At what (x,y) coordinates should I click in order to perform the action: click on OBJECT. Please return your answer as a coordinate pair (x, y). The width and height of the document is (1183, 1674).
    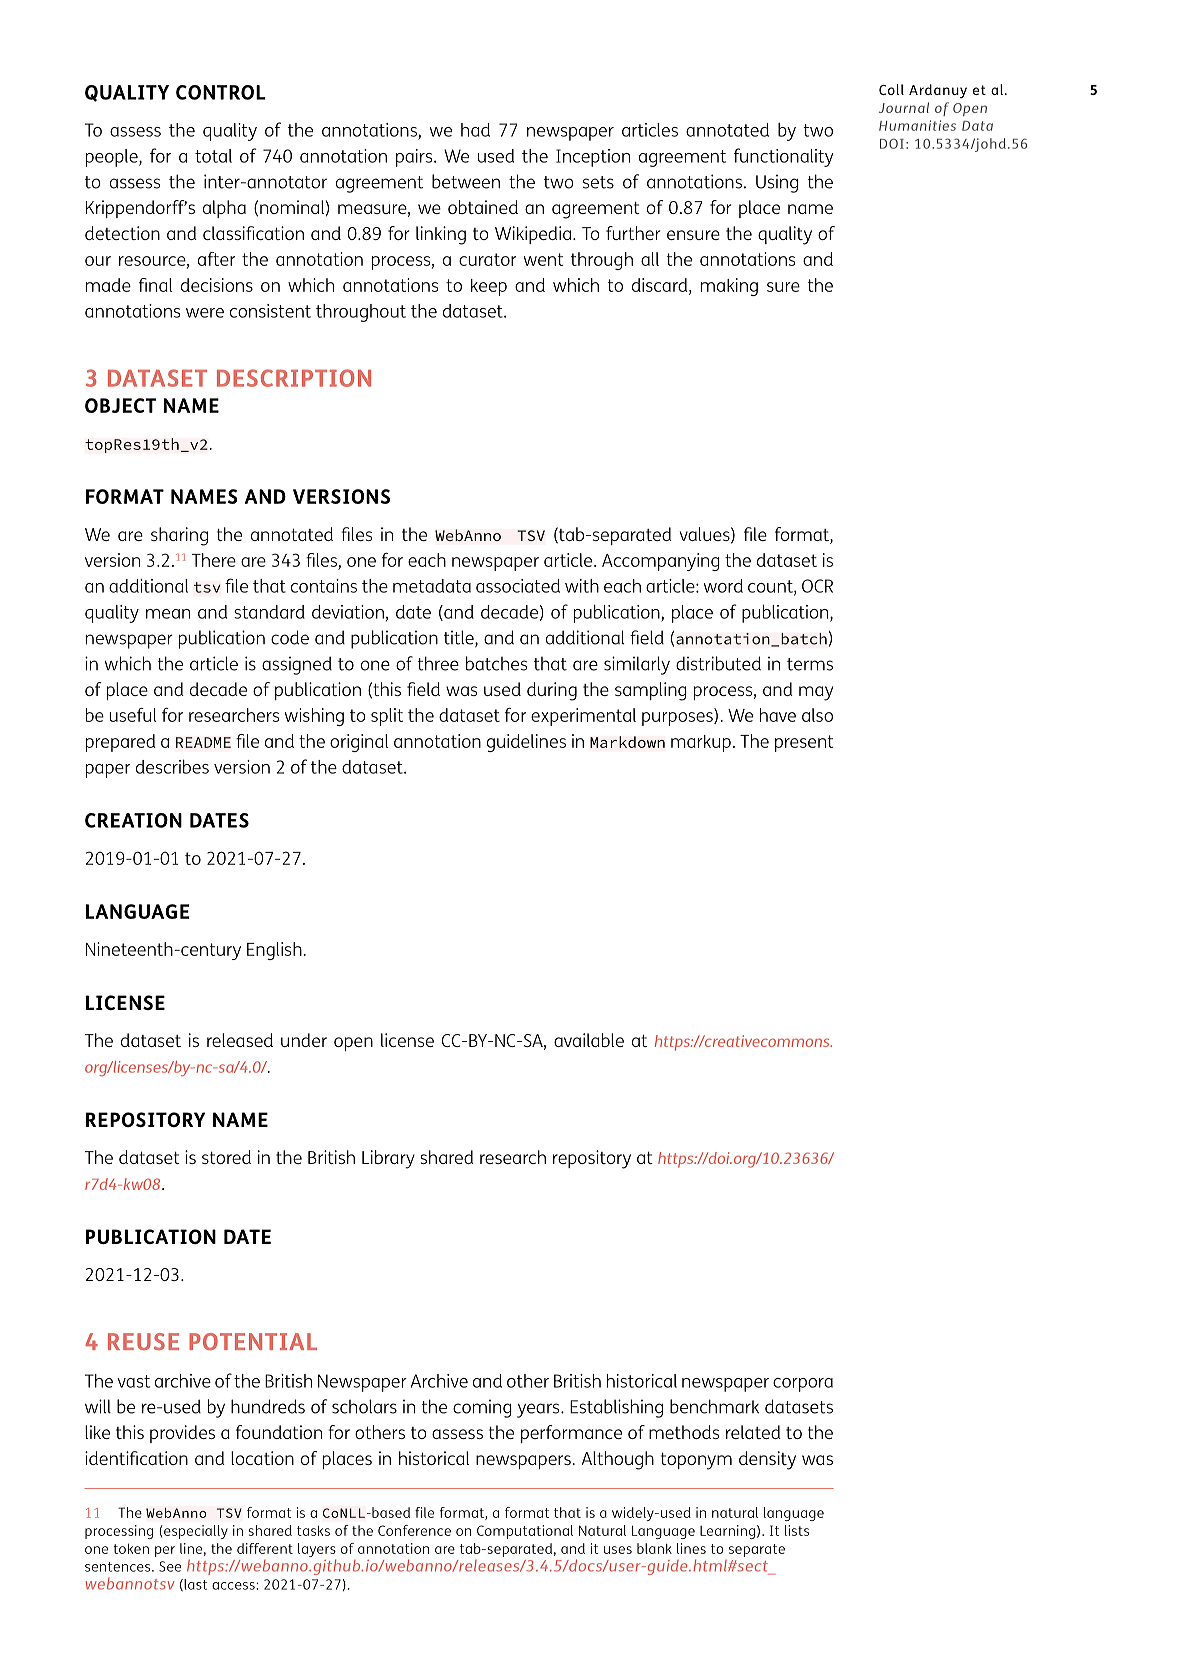
    Looking at the image, I should click on (120, 405).
